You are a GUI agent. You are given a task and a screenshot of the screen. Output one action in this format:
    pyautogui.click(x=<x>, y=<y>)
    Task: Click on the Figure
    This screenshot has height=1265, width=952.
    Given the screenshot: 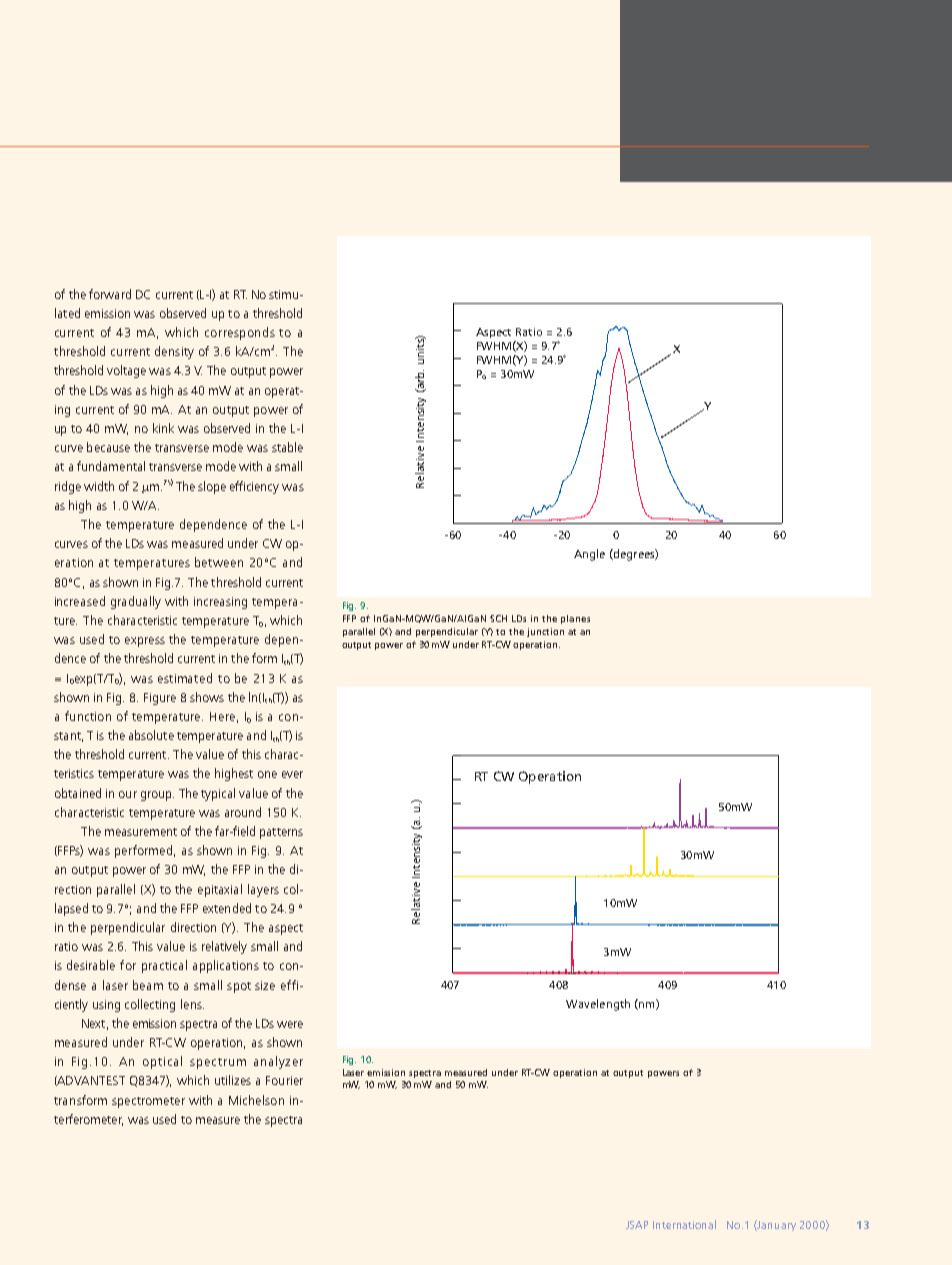 What is the action you would take?
    pyautogui.click(x=160, y=699)
